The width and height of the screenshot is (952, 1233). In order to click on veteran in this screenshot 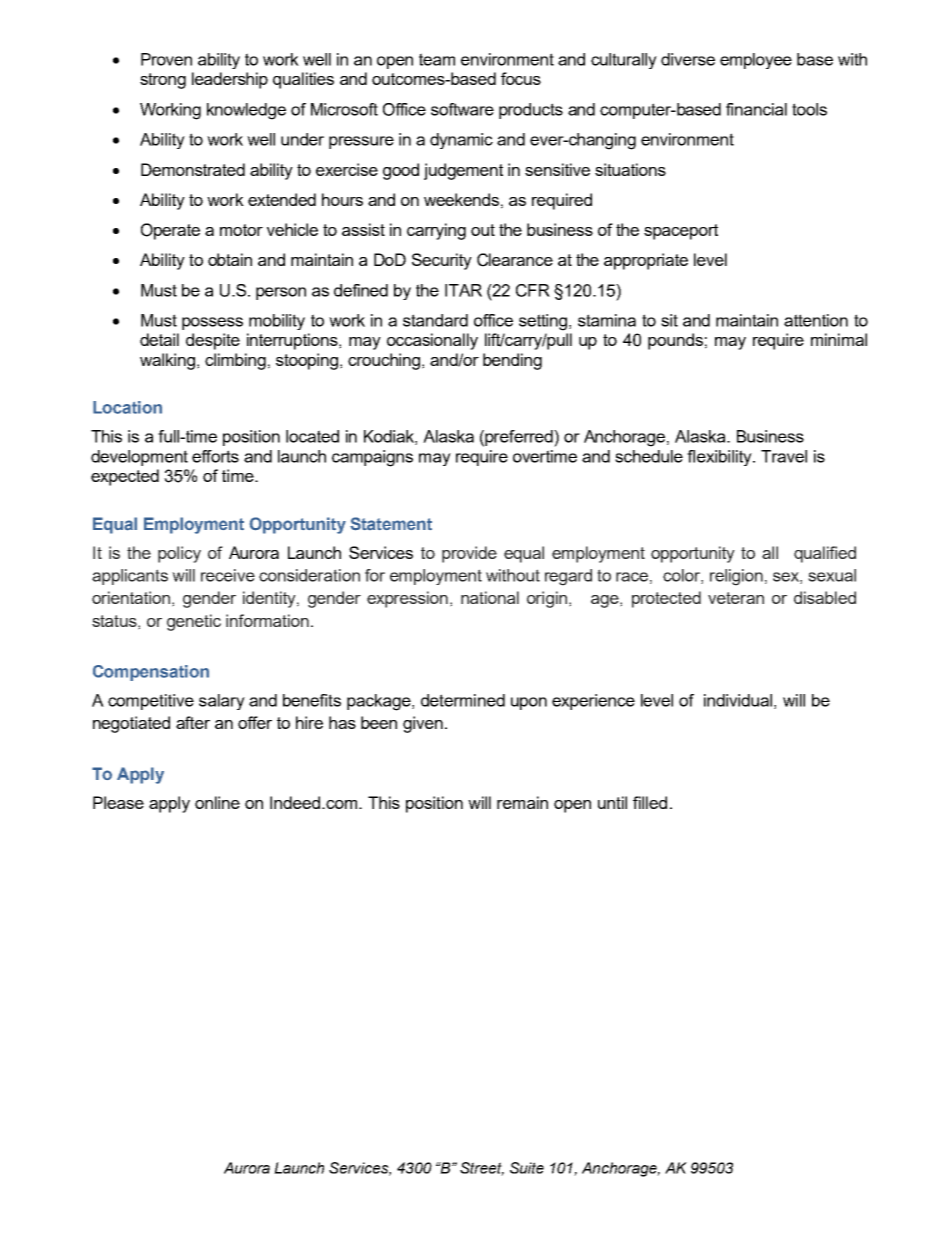, I will do `click(736, 598)`.
